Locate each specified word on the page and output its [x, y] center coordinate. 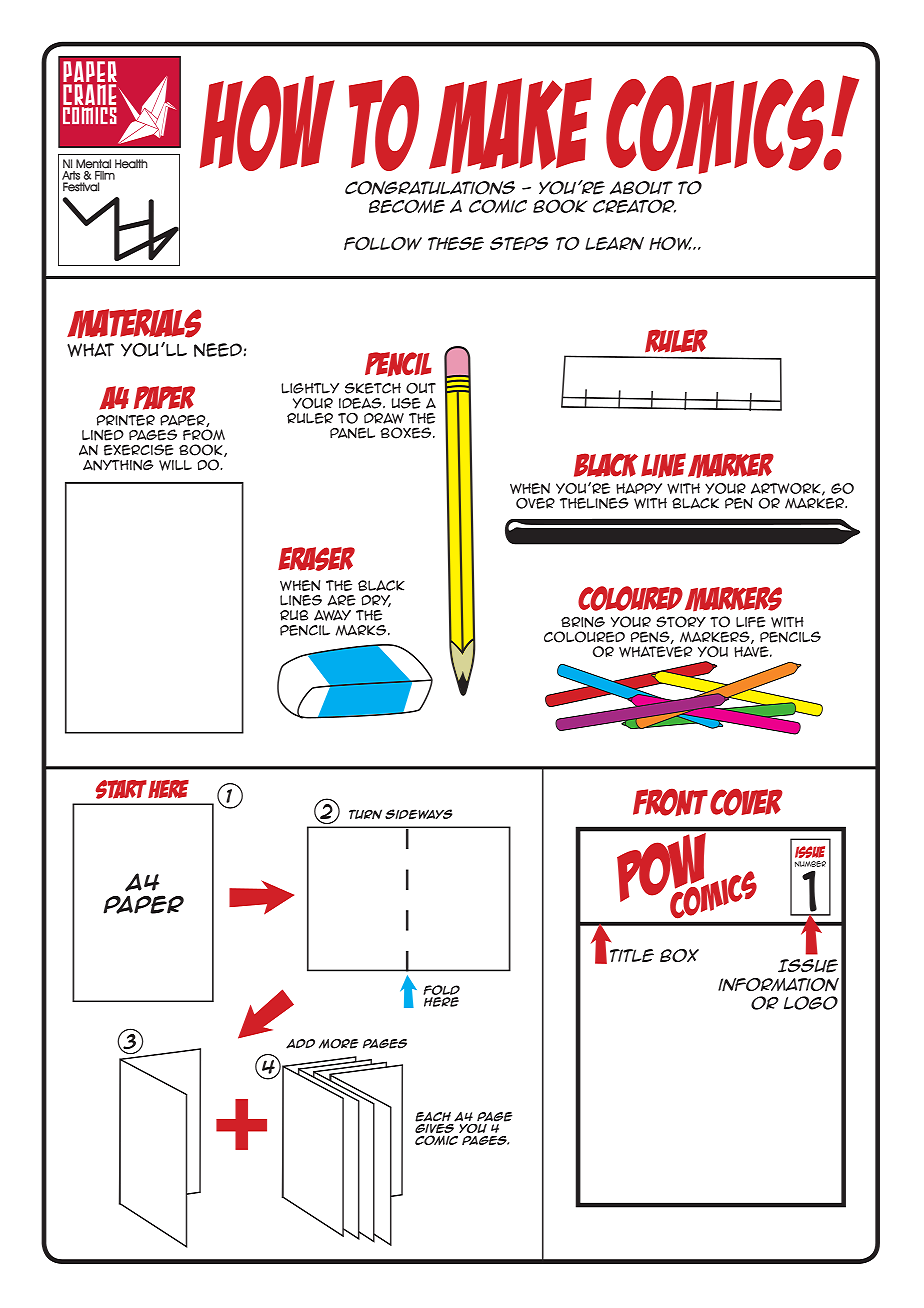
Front [670, 802]
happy [639, 488]
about [641, 188]
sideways [419, 814]
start [121, 789]
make [510, 126]
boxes [407, 433]
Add [300, 1044]
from [204, 435]
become [407, 206]
